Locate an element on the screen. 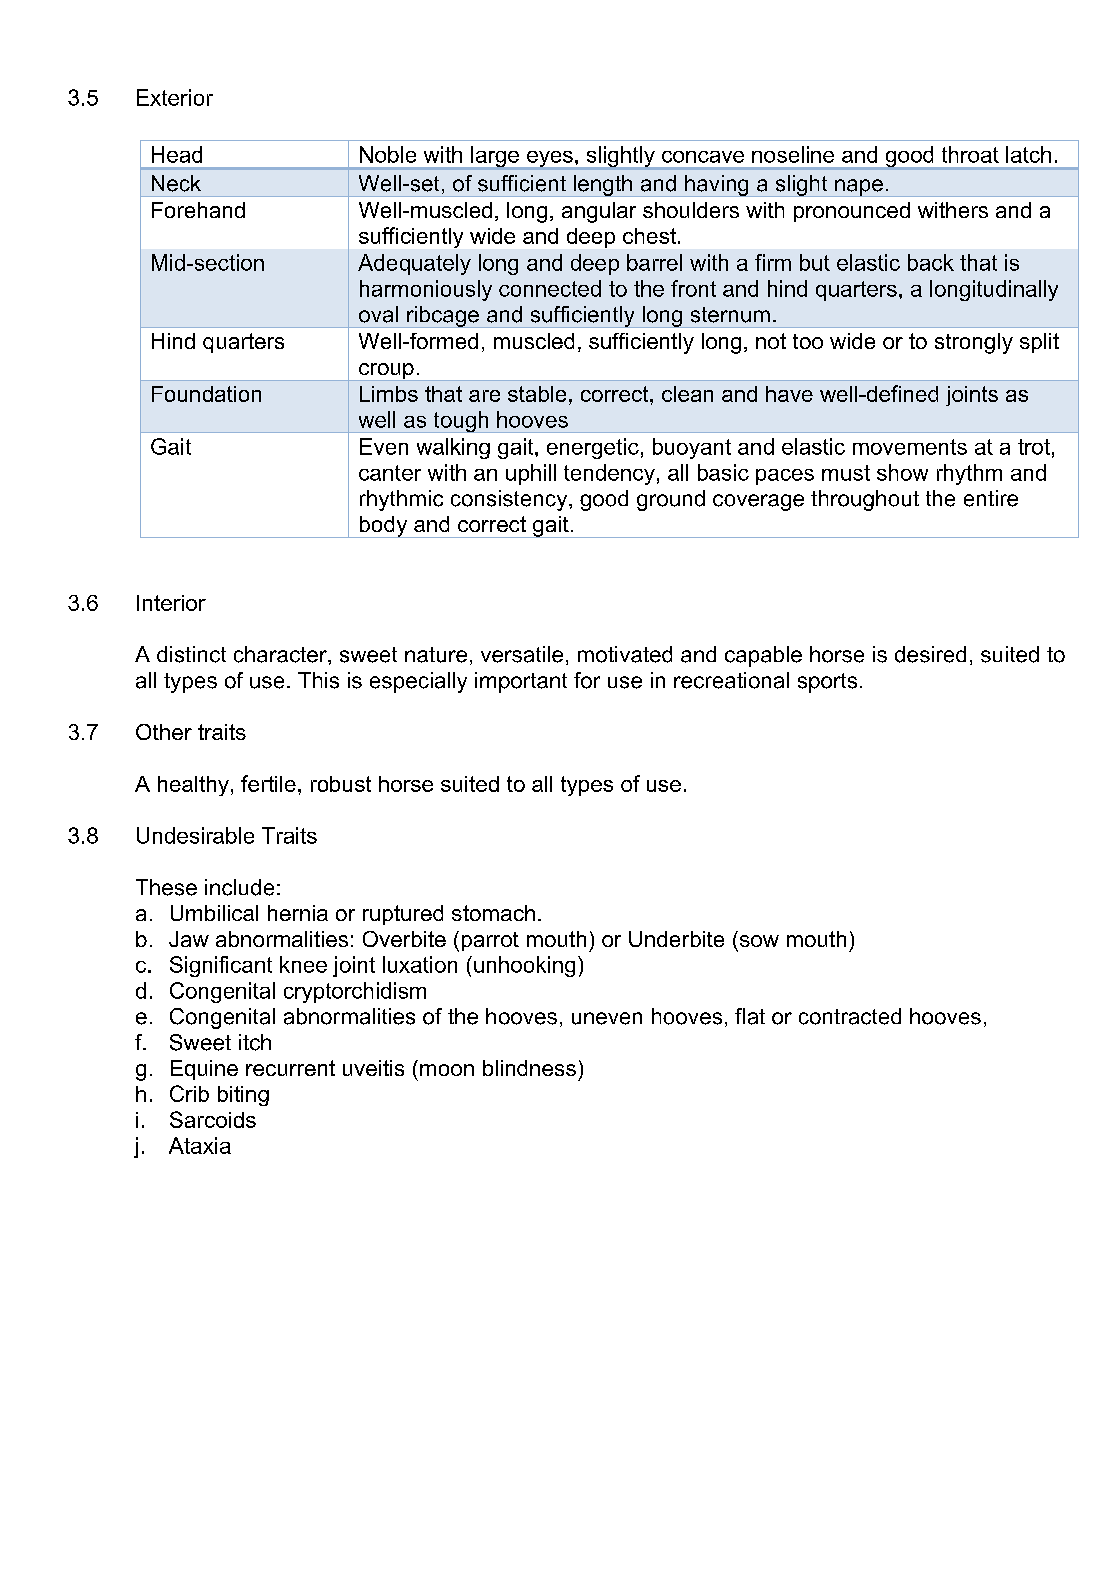 This screenshot has width=1116, height=1578. blindness is located at coordinates (529, 1068).
